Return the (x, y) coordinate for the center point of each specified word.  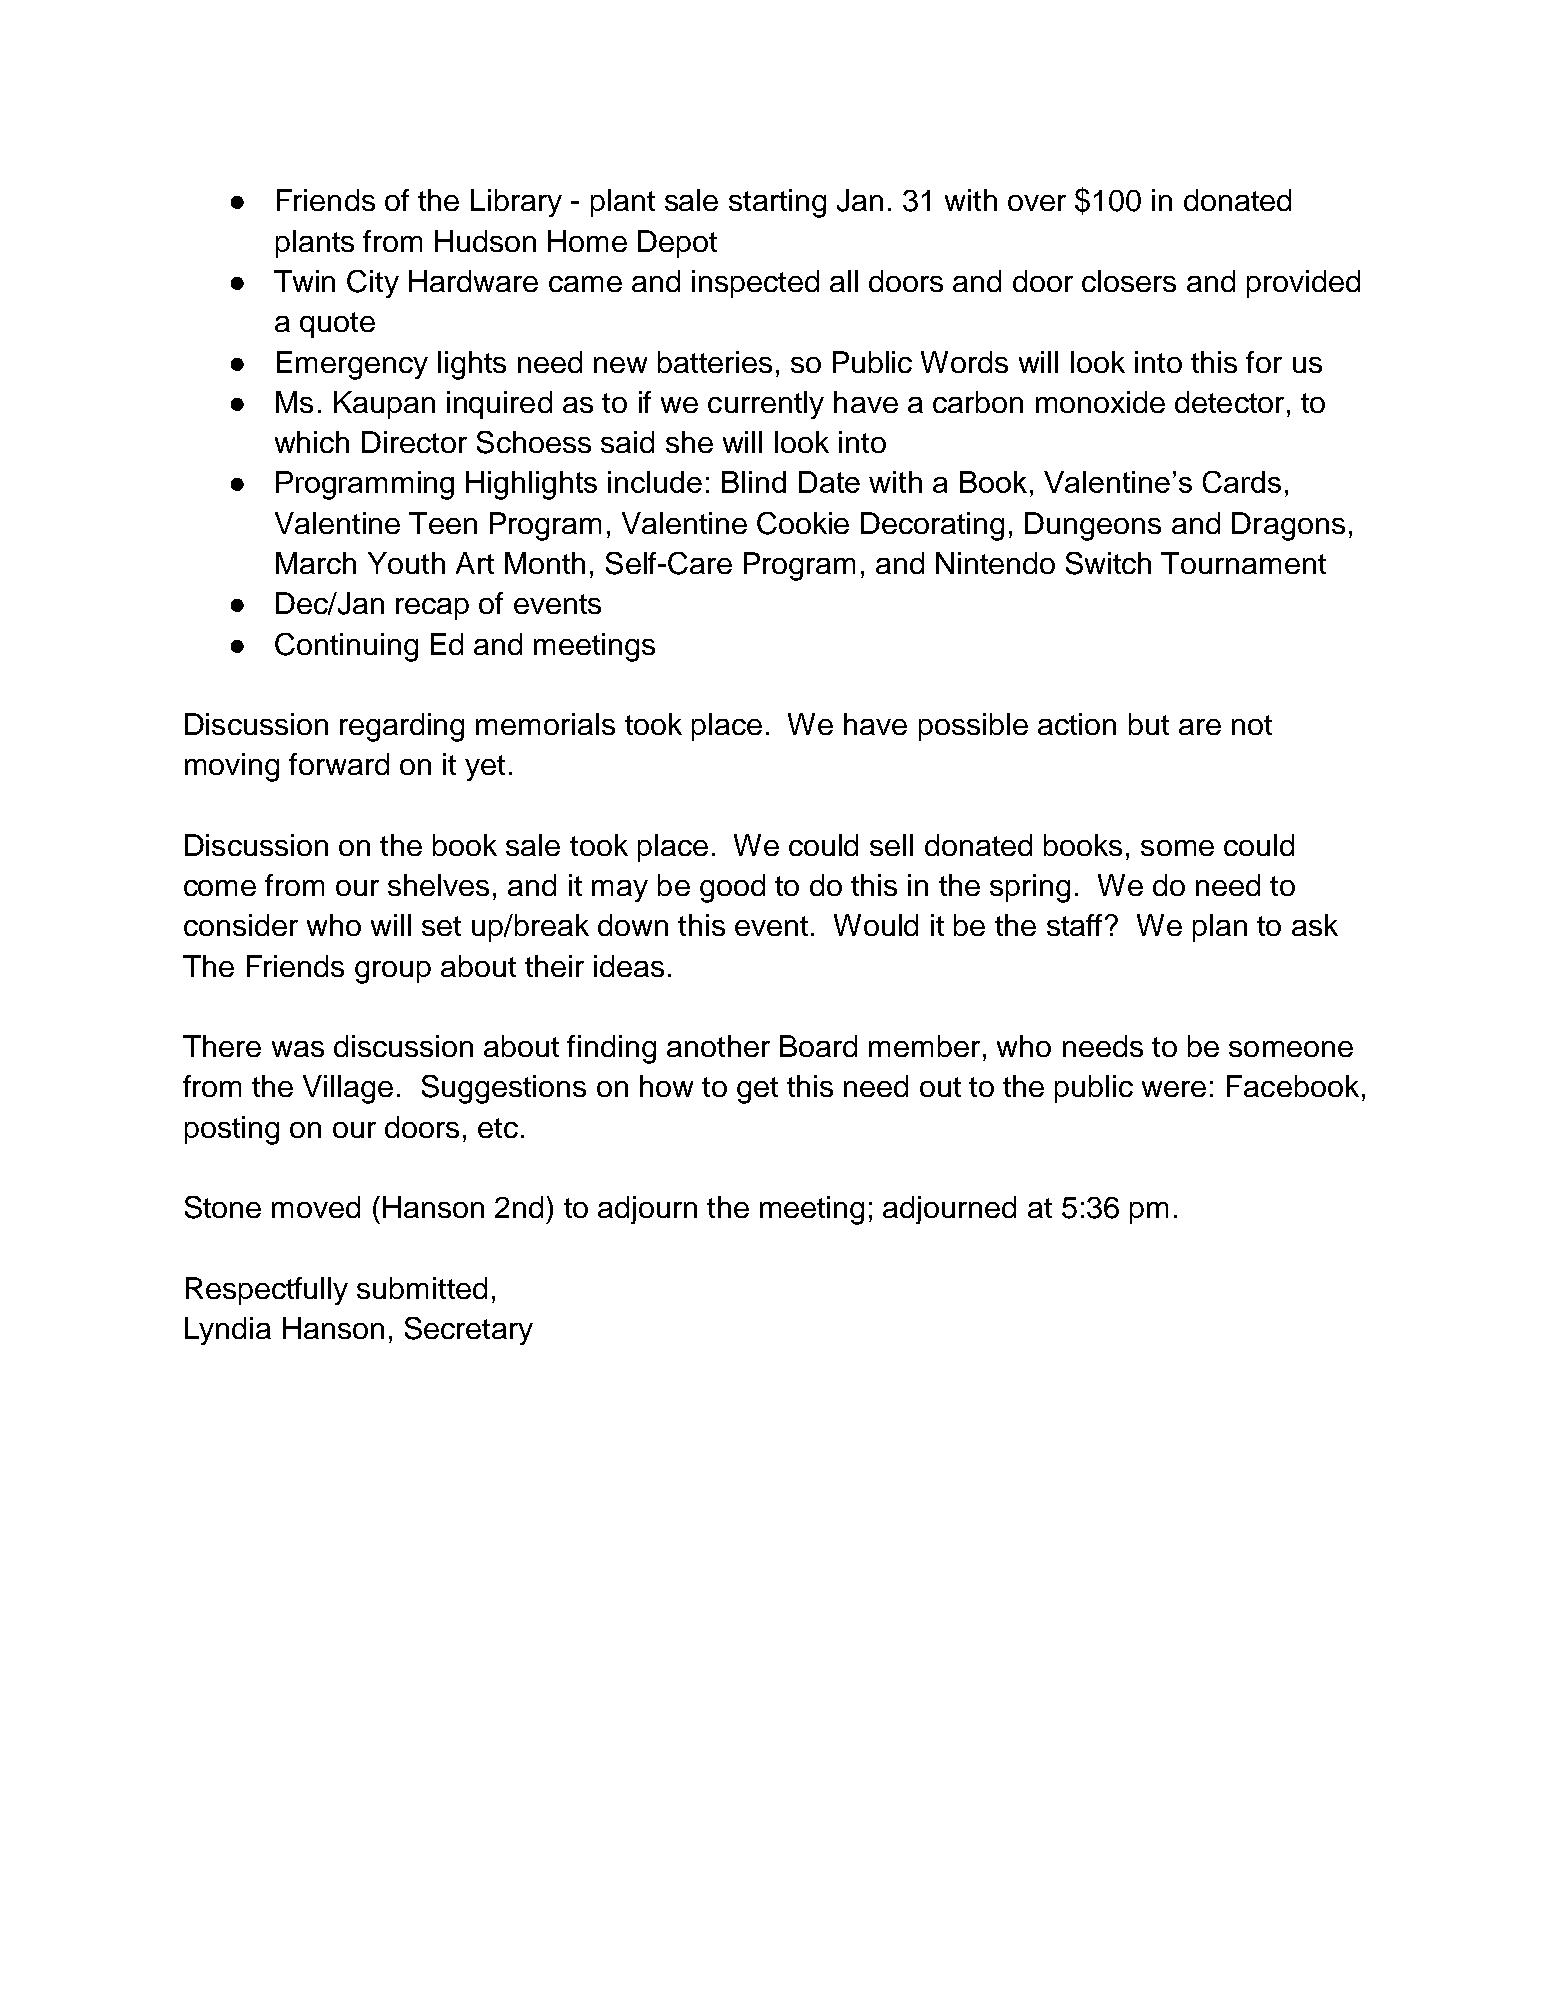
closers (1129, 281)
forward (339, 764)
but (1149, 724)
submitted (422, 1288)
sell (891, 845)
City (373, 284)
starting (777, 203)
